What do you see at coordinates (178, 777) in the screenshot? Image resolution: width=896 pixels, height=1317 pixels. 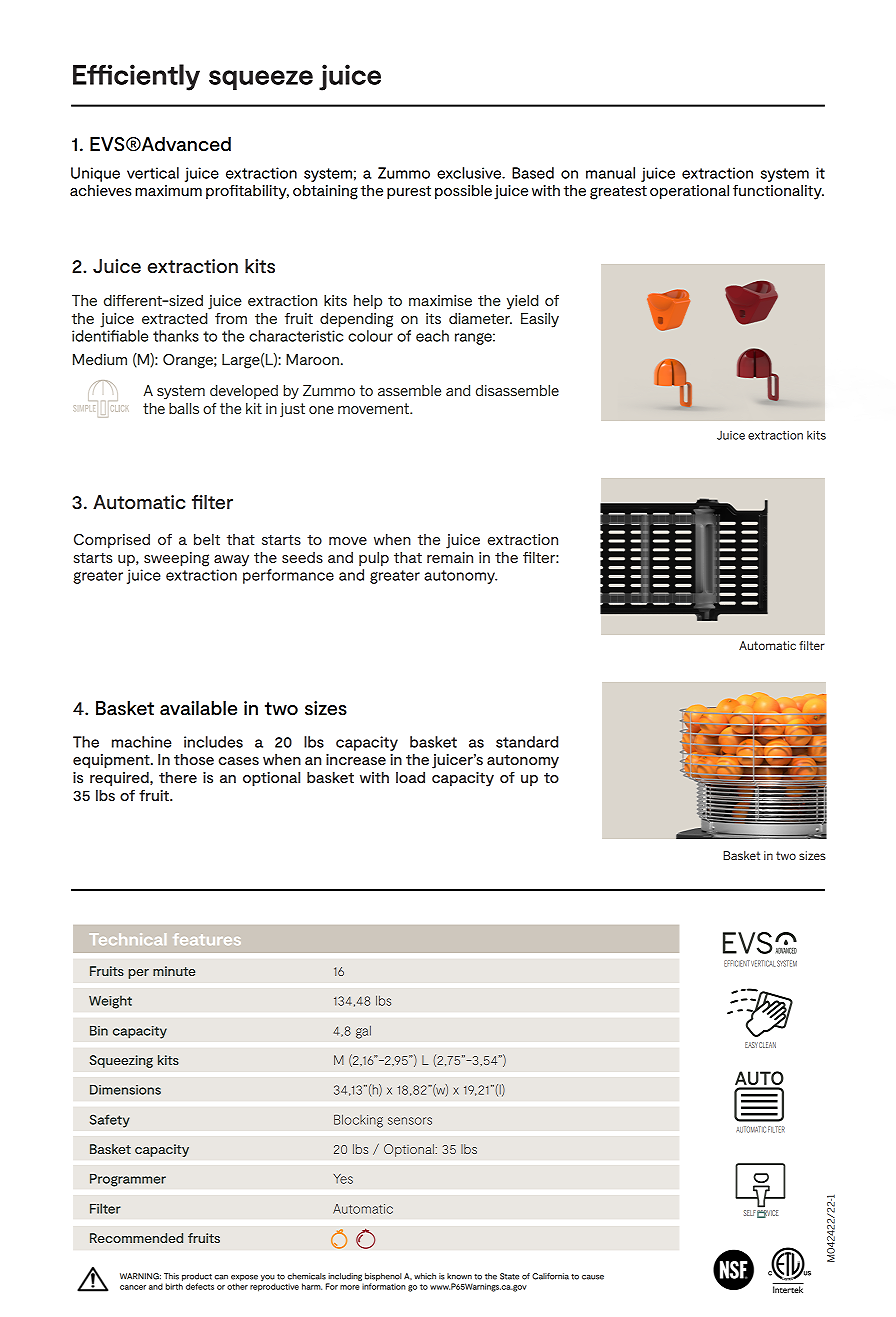 I see `there` at bounding box center [178, 777].
